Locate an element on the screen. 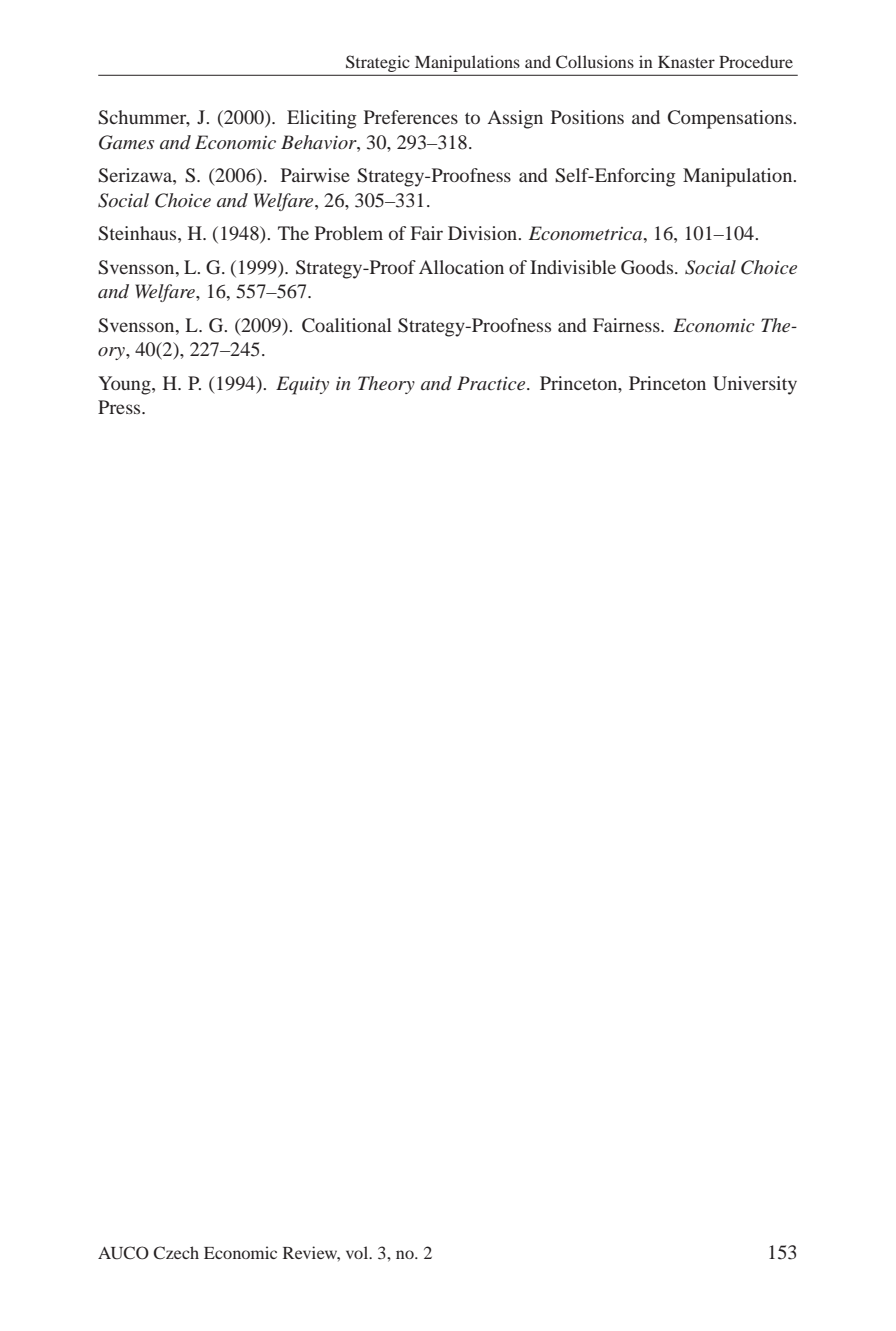 The width and height of the screenshot is (896, 1331). Czech is located at coordinates (176, 1253).
